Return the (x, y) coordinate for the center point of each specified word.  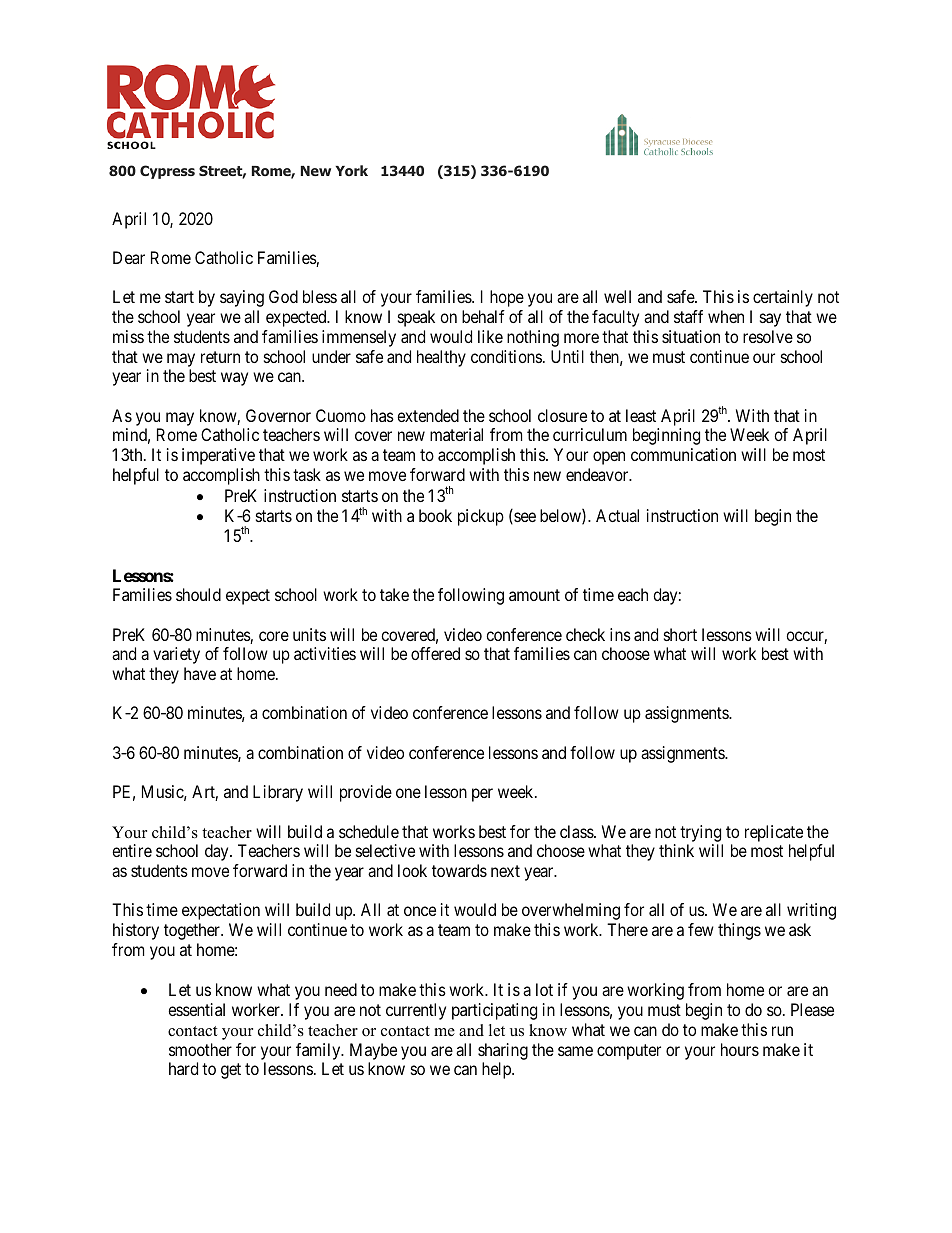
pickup (481, 517)
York (352, 170)
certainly (783, 298)
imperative (218, 456)
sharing (503, 1051)
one (408, 793)
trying (700, 833)
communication (683, 454)
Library (278, 793)
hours (740, 1049)
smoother (200, 1049)
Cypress (167, 172)
